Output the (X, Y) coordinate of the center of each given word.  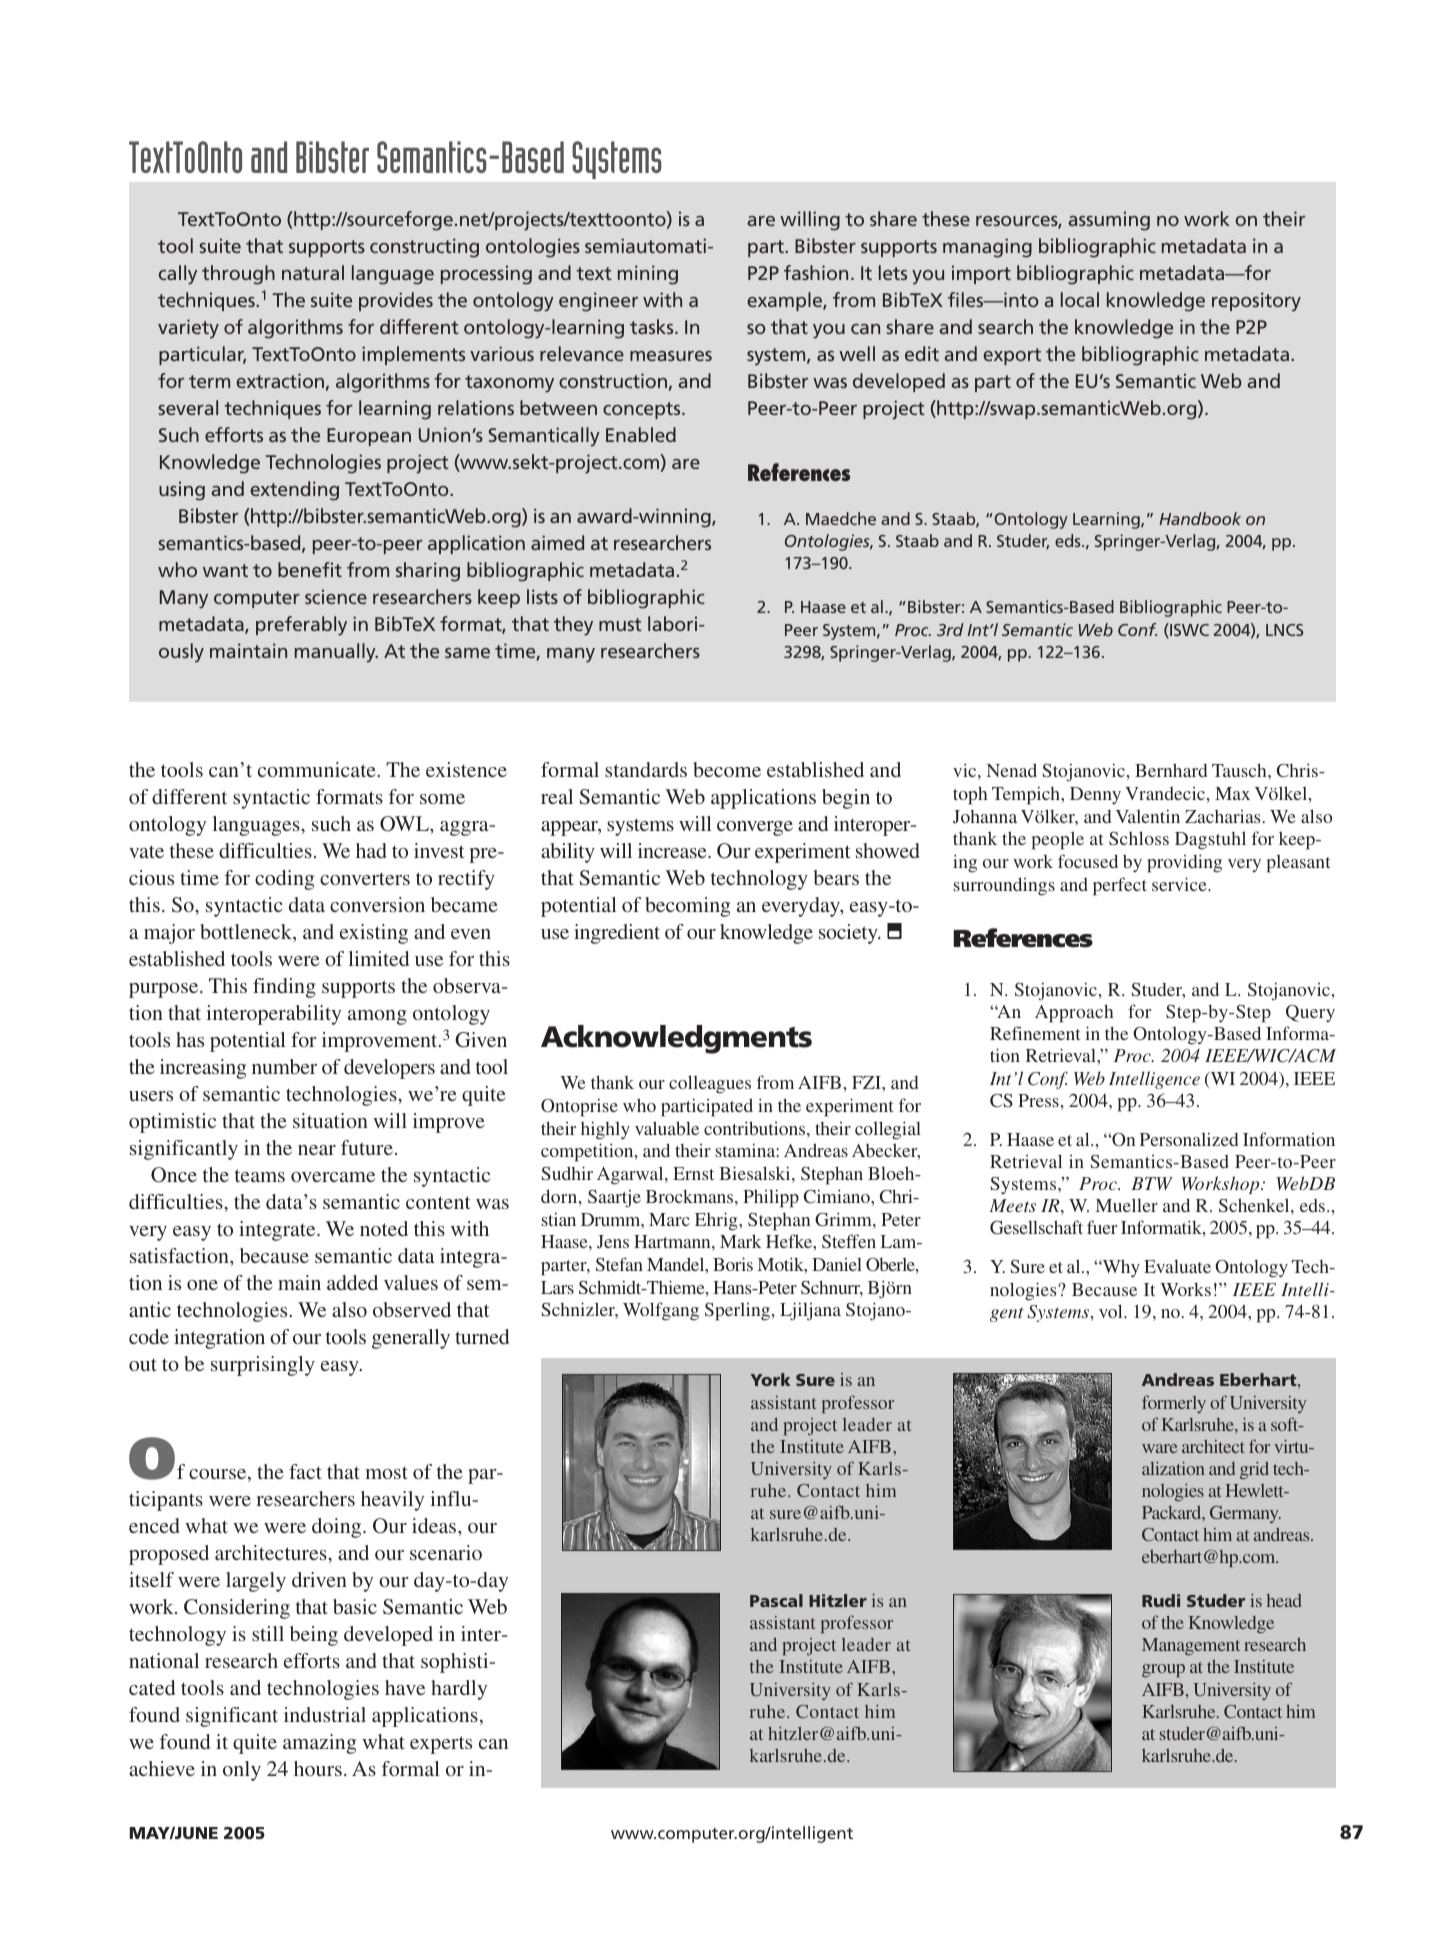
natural (313, 272)
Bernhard (1171, 770)
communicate (318, 769)
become (727, 769)
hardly (459, 1690)
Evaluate (1177, 1266)
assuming (1109, 221)
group (1163, 1670)
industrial (325, 1714)
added (352, 1282)
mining (648, 275)
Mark (741, 1241)
